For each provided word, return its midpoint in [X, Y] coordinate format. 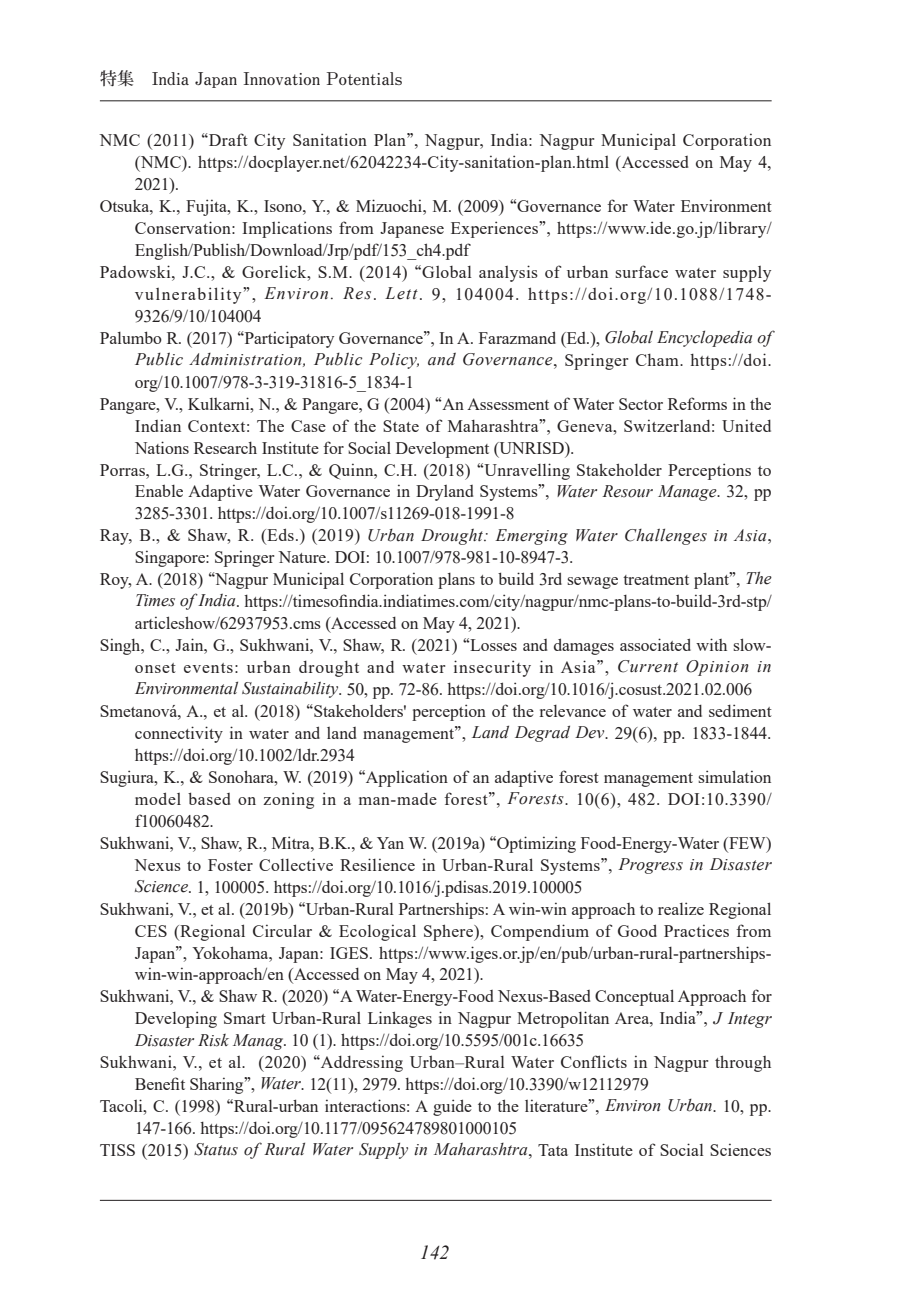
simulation [734, 776]
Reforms [697, 403]
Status [216, 1149]
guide [452, 1107]
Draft [227, 139]
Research [225, 448]
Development [442, 450]
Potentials [364, 78]
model [158, 798]
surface [641, 271]
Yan [390, 843]
